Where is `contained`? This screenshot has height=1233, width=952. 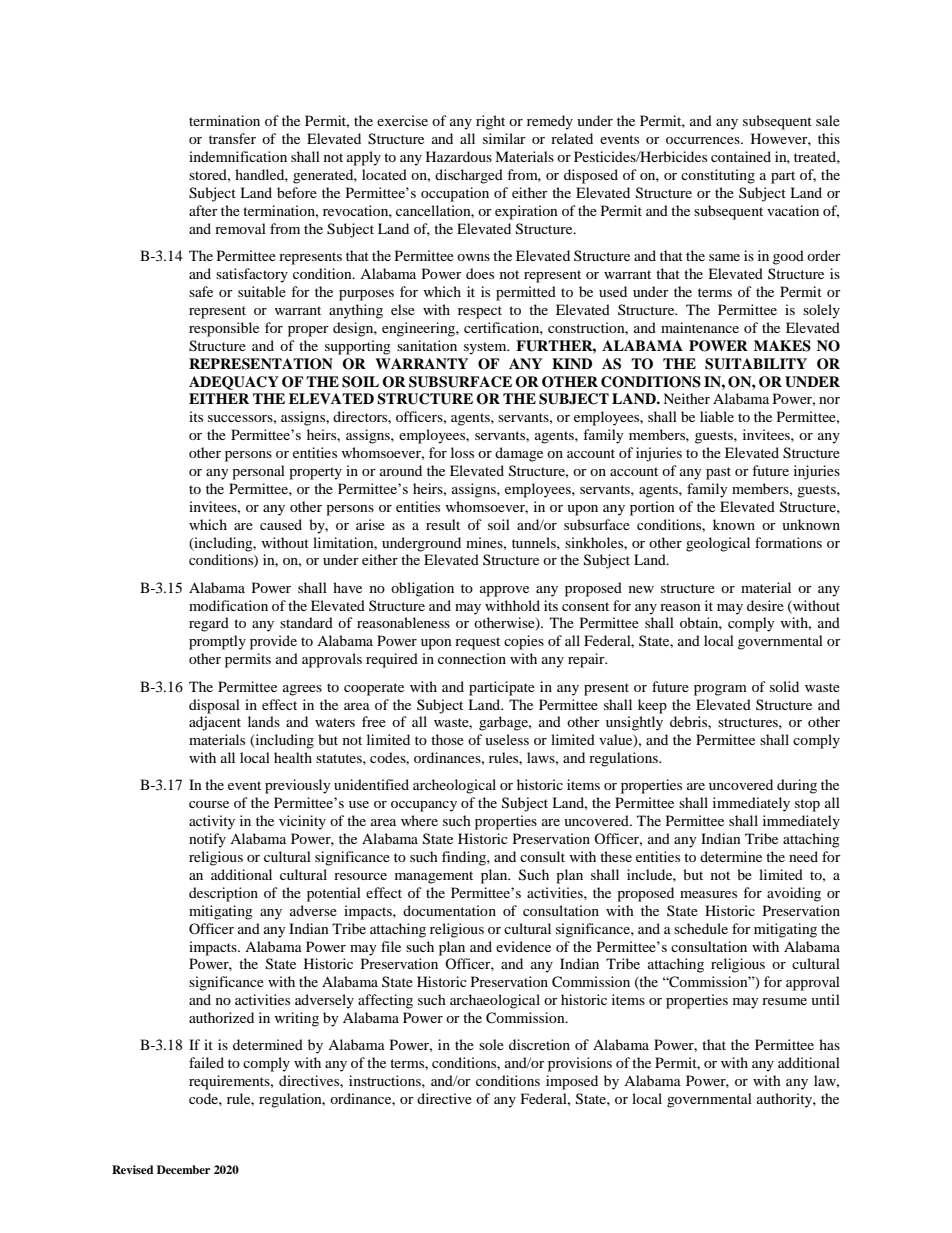
contained is located at coordinates (741, 156).
